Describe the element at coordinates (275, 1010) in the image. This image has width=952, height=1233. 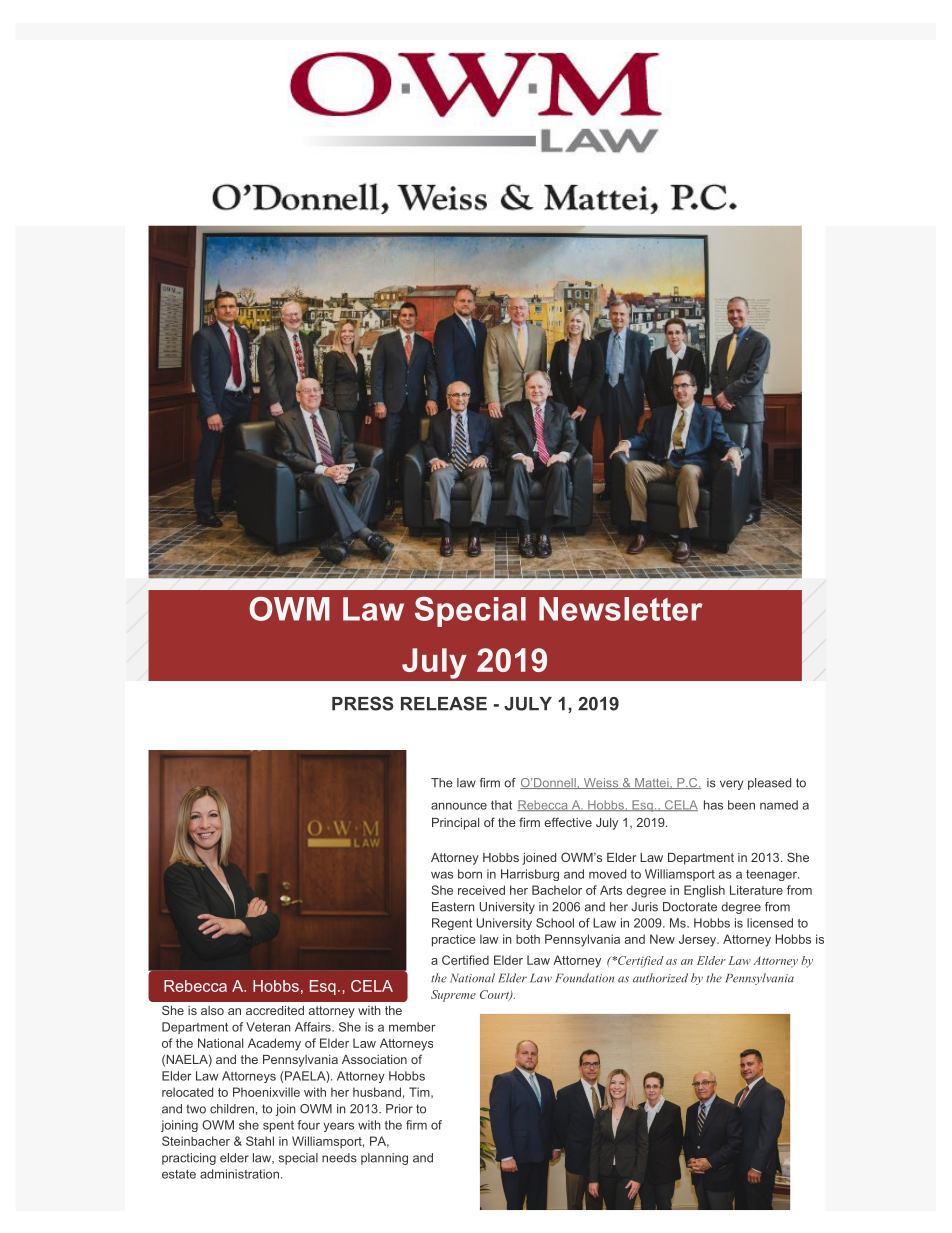
I see `accredited` at that location.
